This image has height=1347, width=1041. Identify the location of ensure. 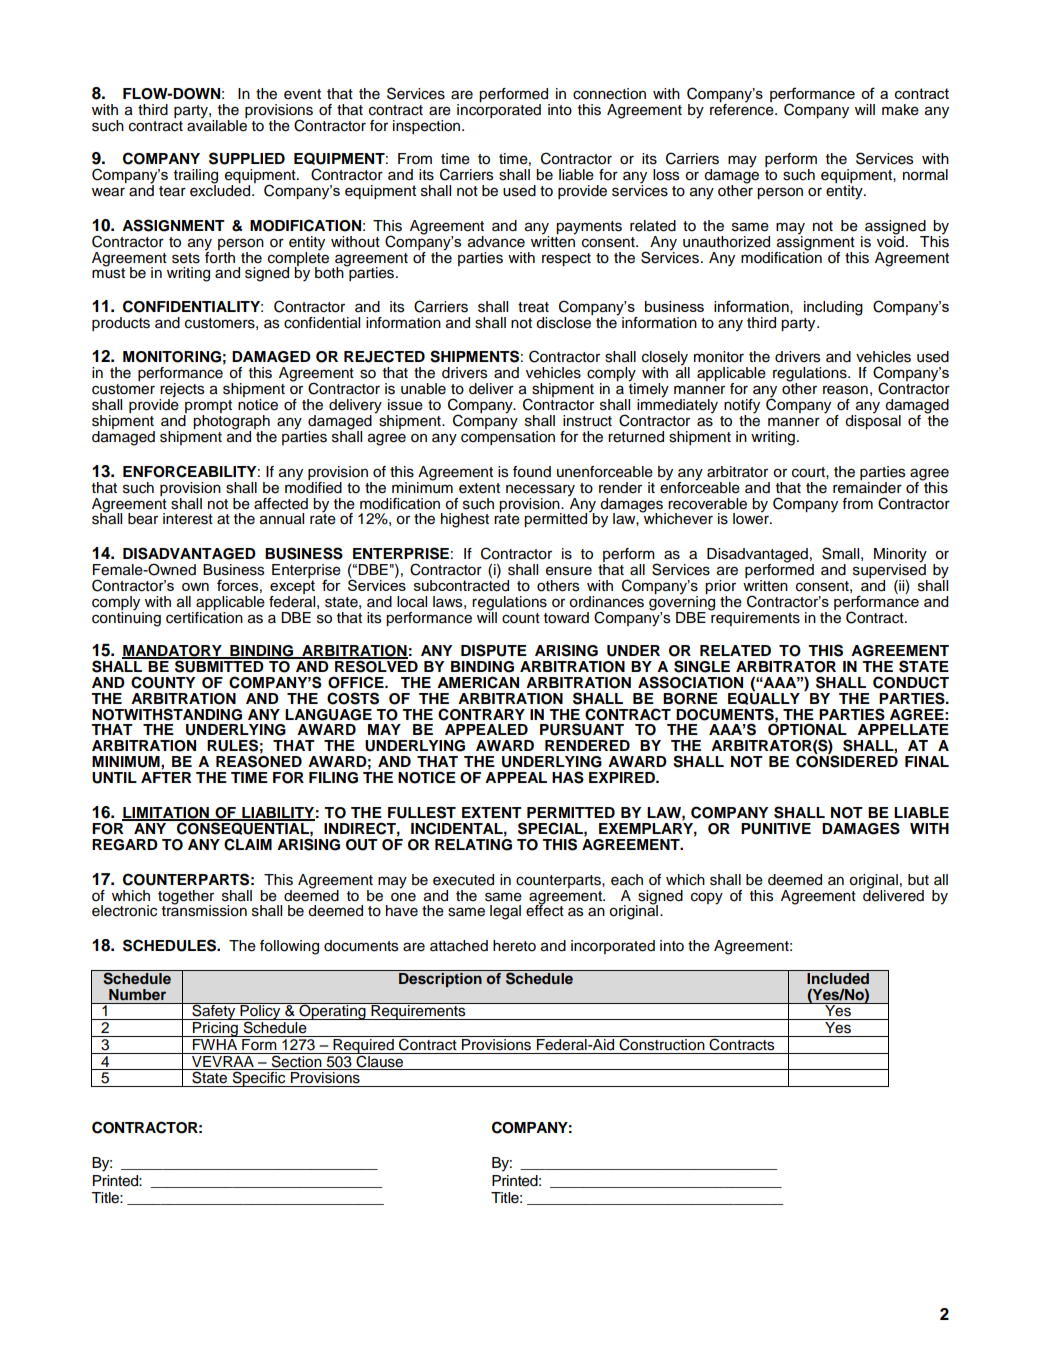
(569, 571).
